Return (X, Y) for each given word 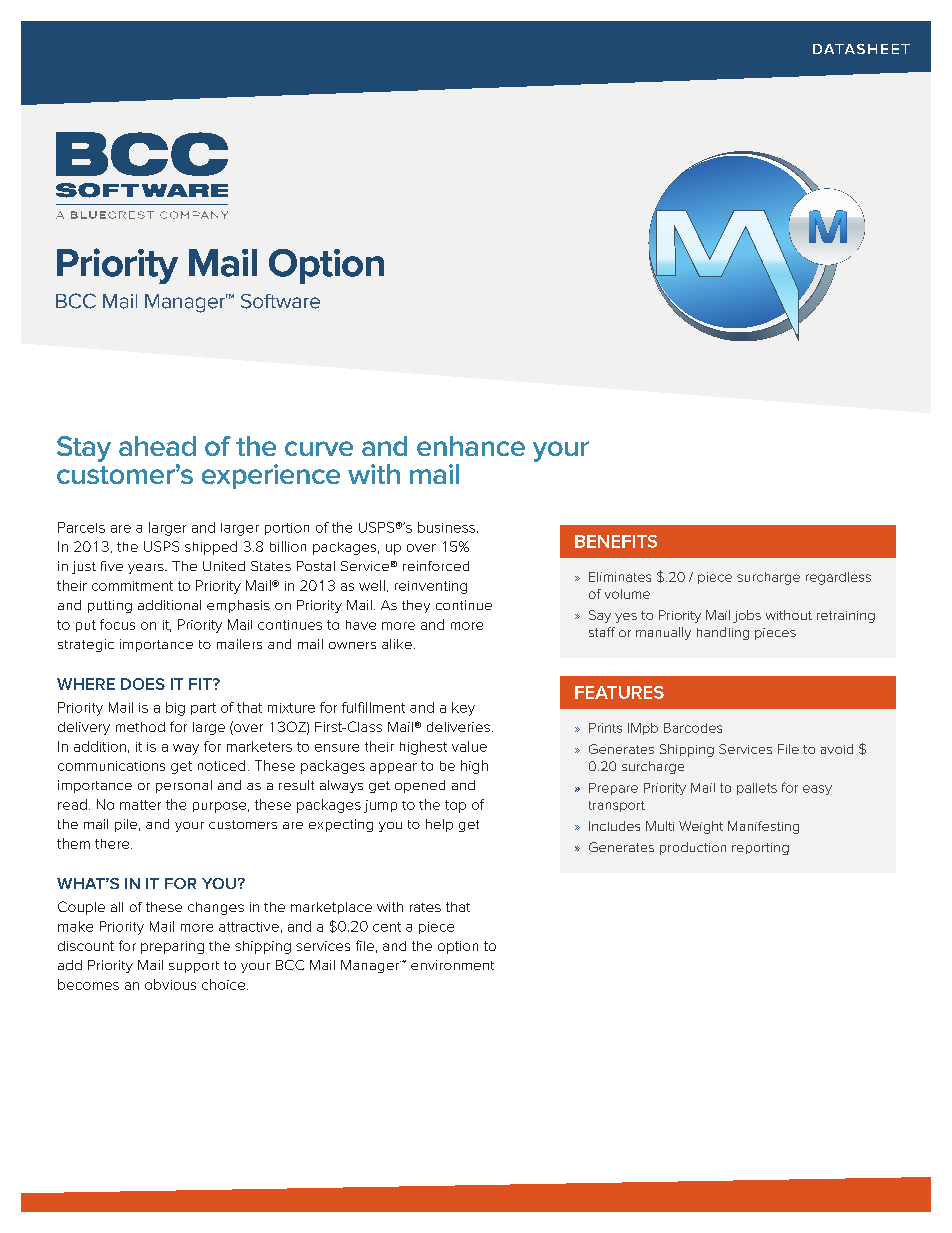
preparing (172, 947)
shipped (211, 548)
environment (452, 965)
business (448, 527)
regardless (838, 578)
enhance (471, 446)
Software (280, 301)
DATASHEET (861, 49)
